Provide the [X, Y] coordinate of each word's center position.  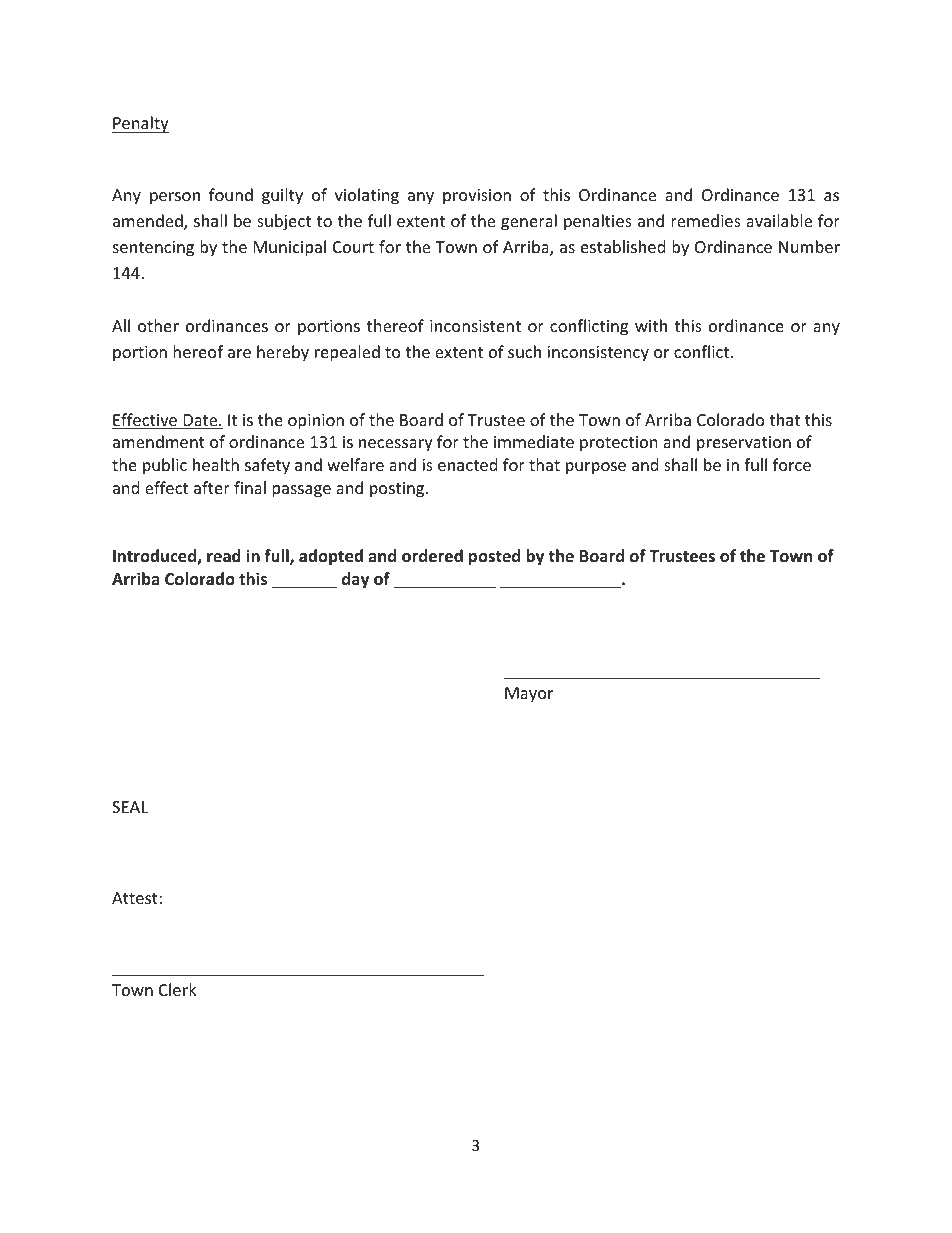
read [224, 555]
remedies [706, 220]
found [231, 194]
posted [494, 557]
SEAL [130, 807]
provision [477, 197]
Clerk [178, 989]
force [792, 464]
